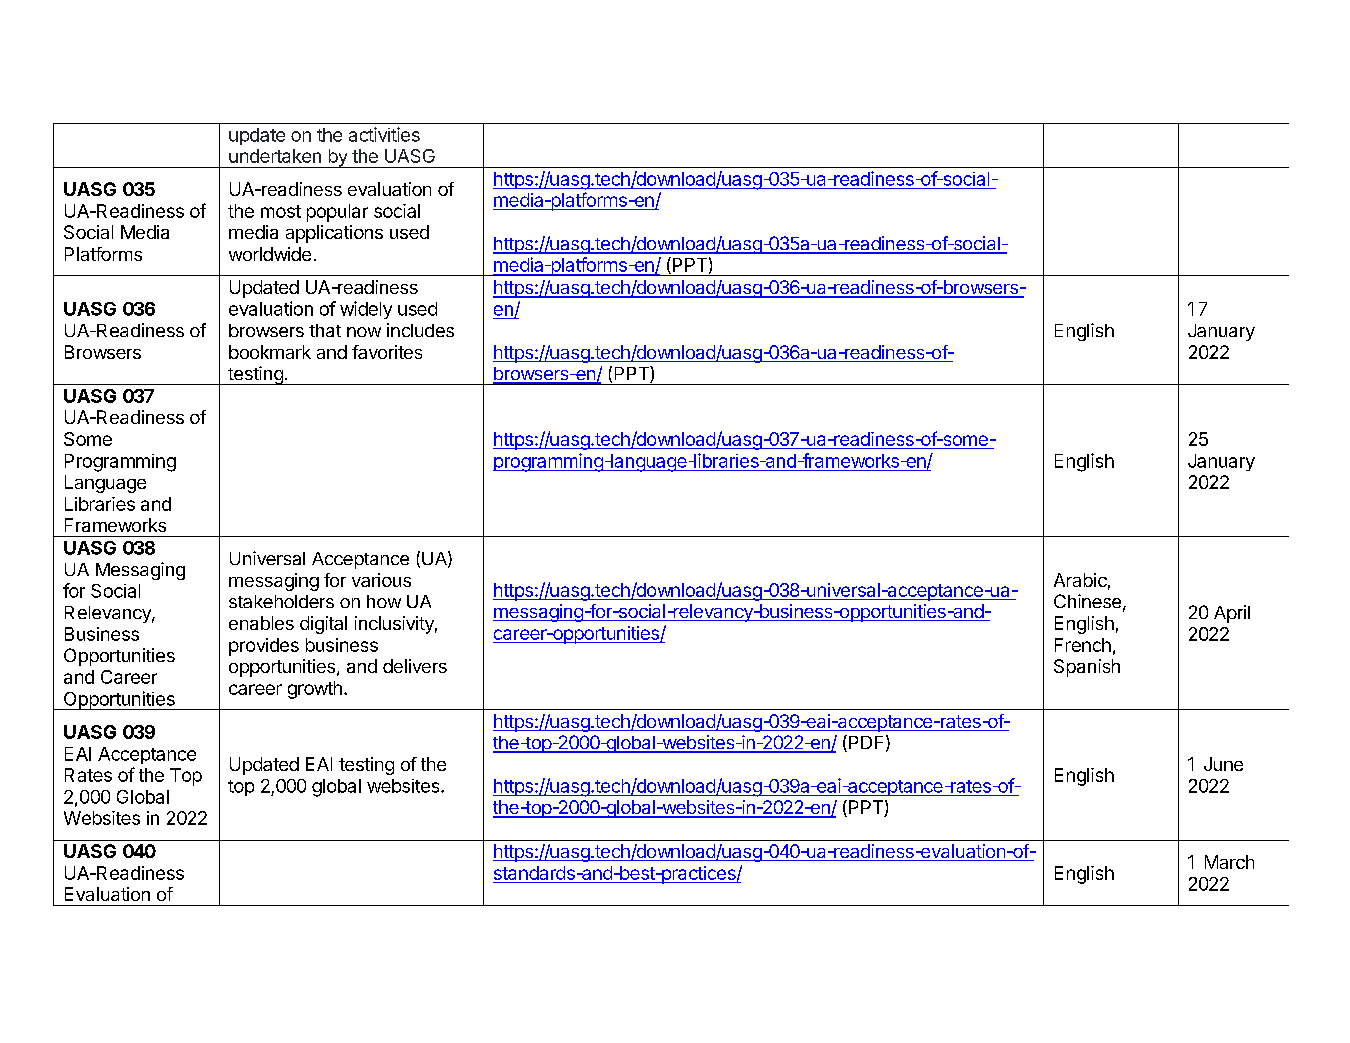  Describe the element at coordinates (315, 690) in the image. I see `growth` at that location.
